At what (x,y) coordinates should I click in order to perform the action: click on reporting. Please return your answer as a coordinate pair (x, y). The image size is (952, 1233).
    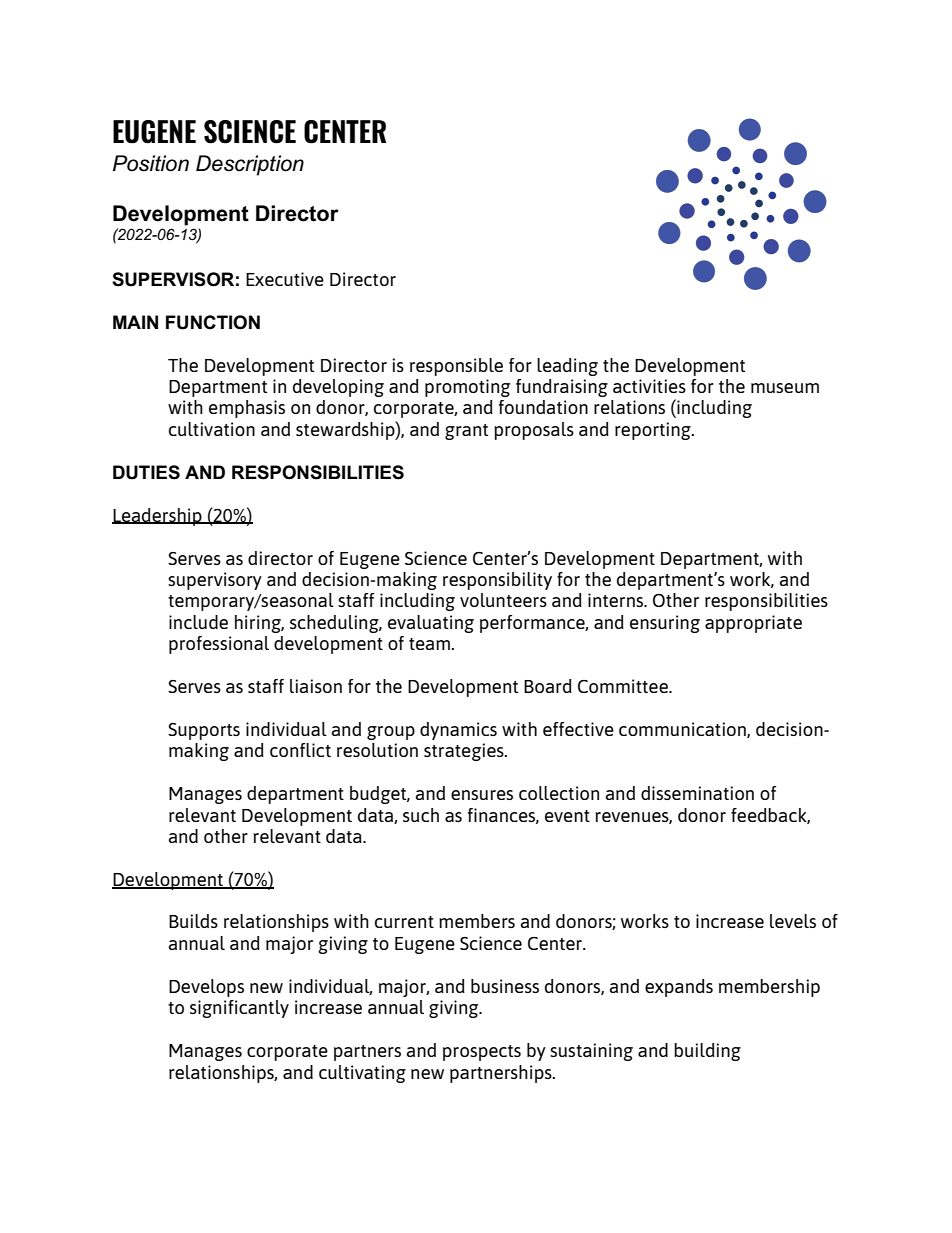
    Looking at the image, I should click on (654, 431).
